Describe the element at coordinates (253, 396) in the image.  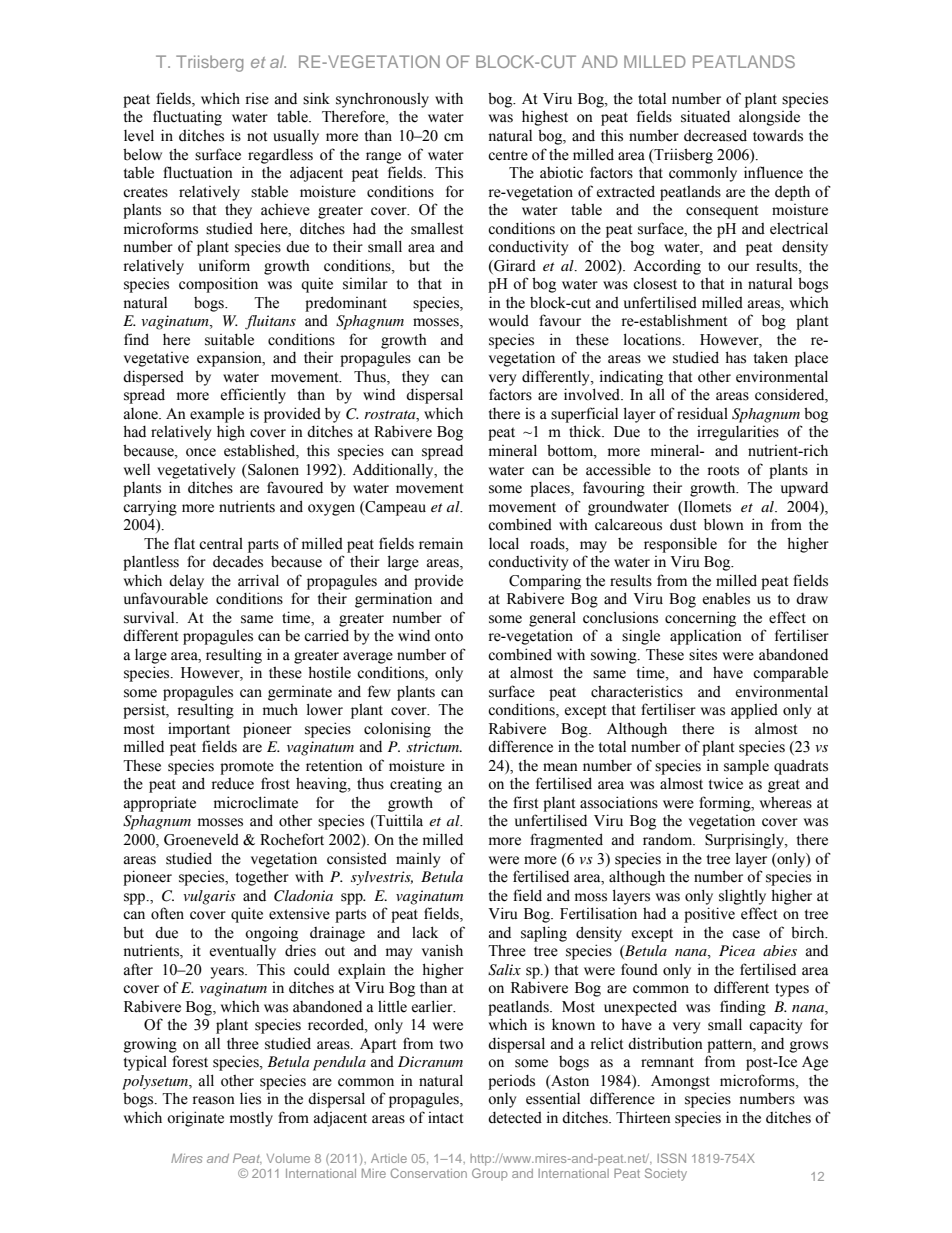
I see `efficiently` at that location.
